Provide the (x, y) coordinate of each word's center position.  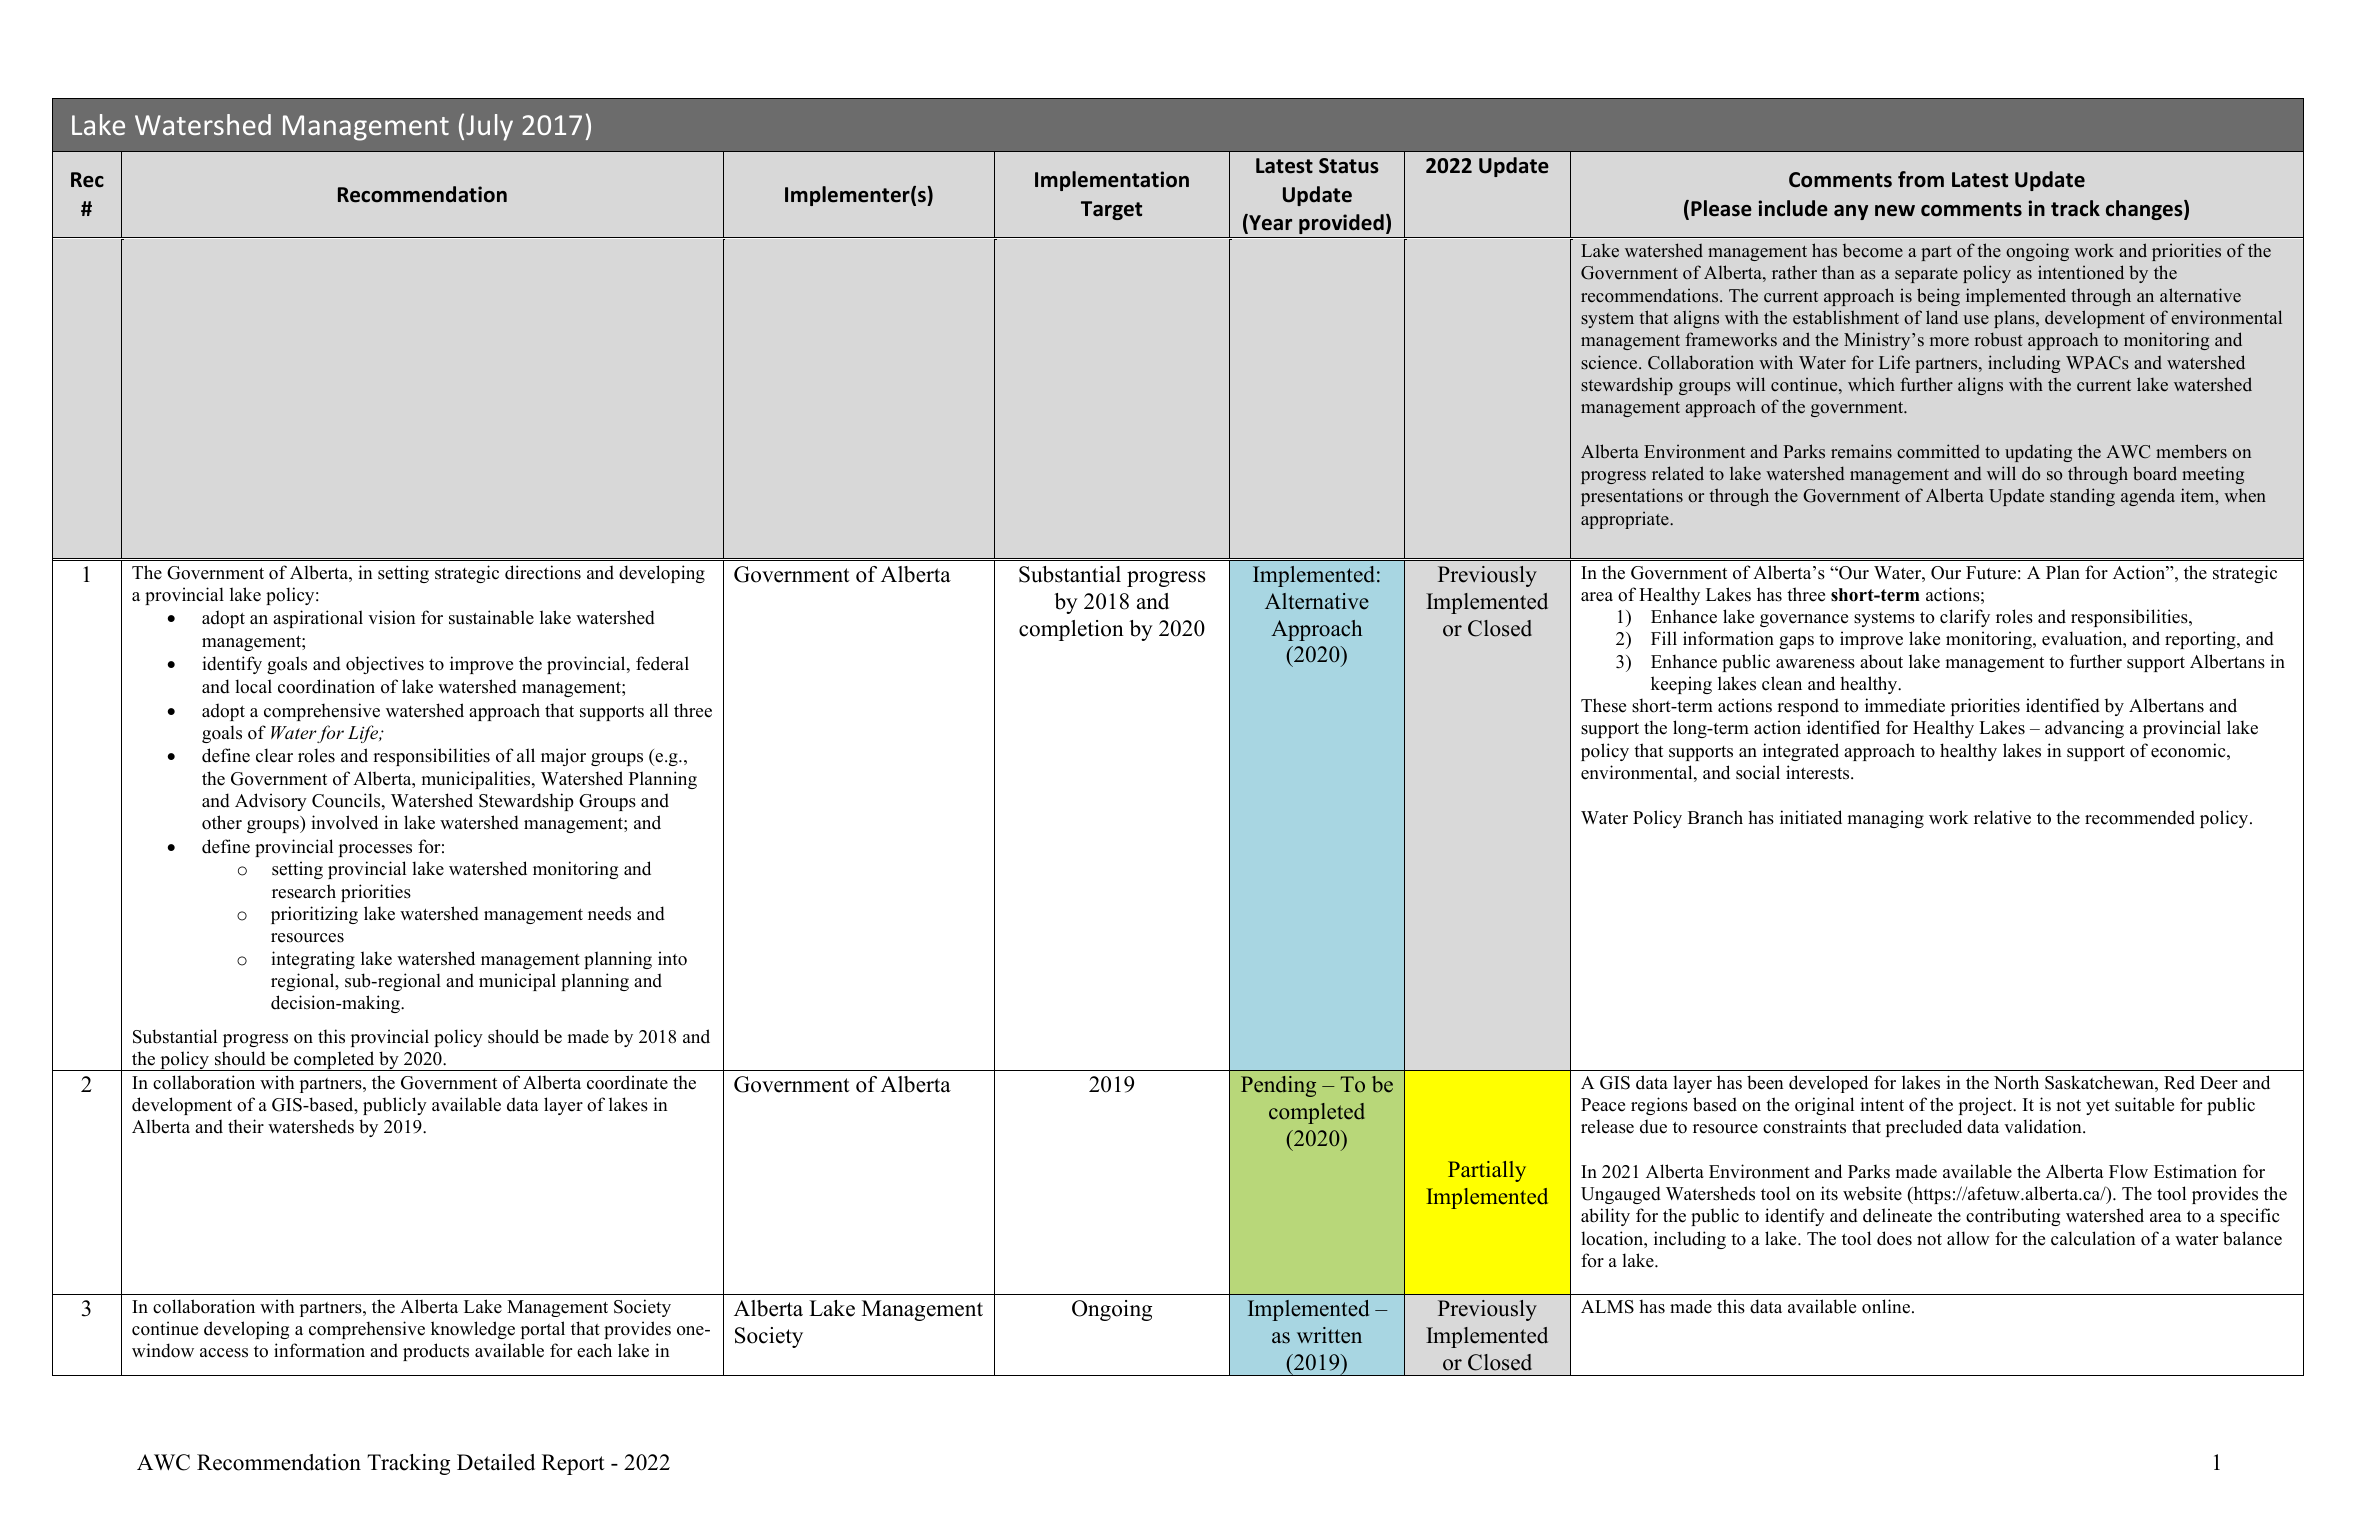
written (1329, 1335)
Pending (1278, 1086)
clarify (1965, 618)
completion (1071, 630)
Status (1349, 166)
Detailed (496, 1462)
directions (543, 572)
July (489, 127)
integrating (313, 960)
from (1921, 179)
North (2016, 1082)
